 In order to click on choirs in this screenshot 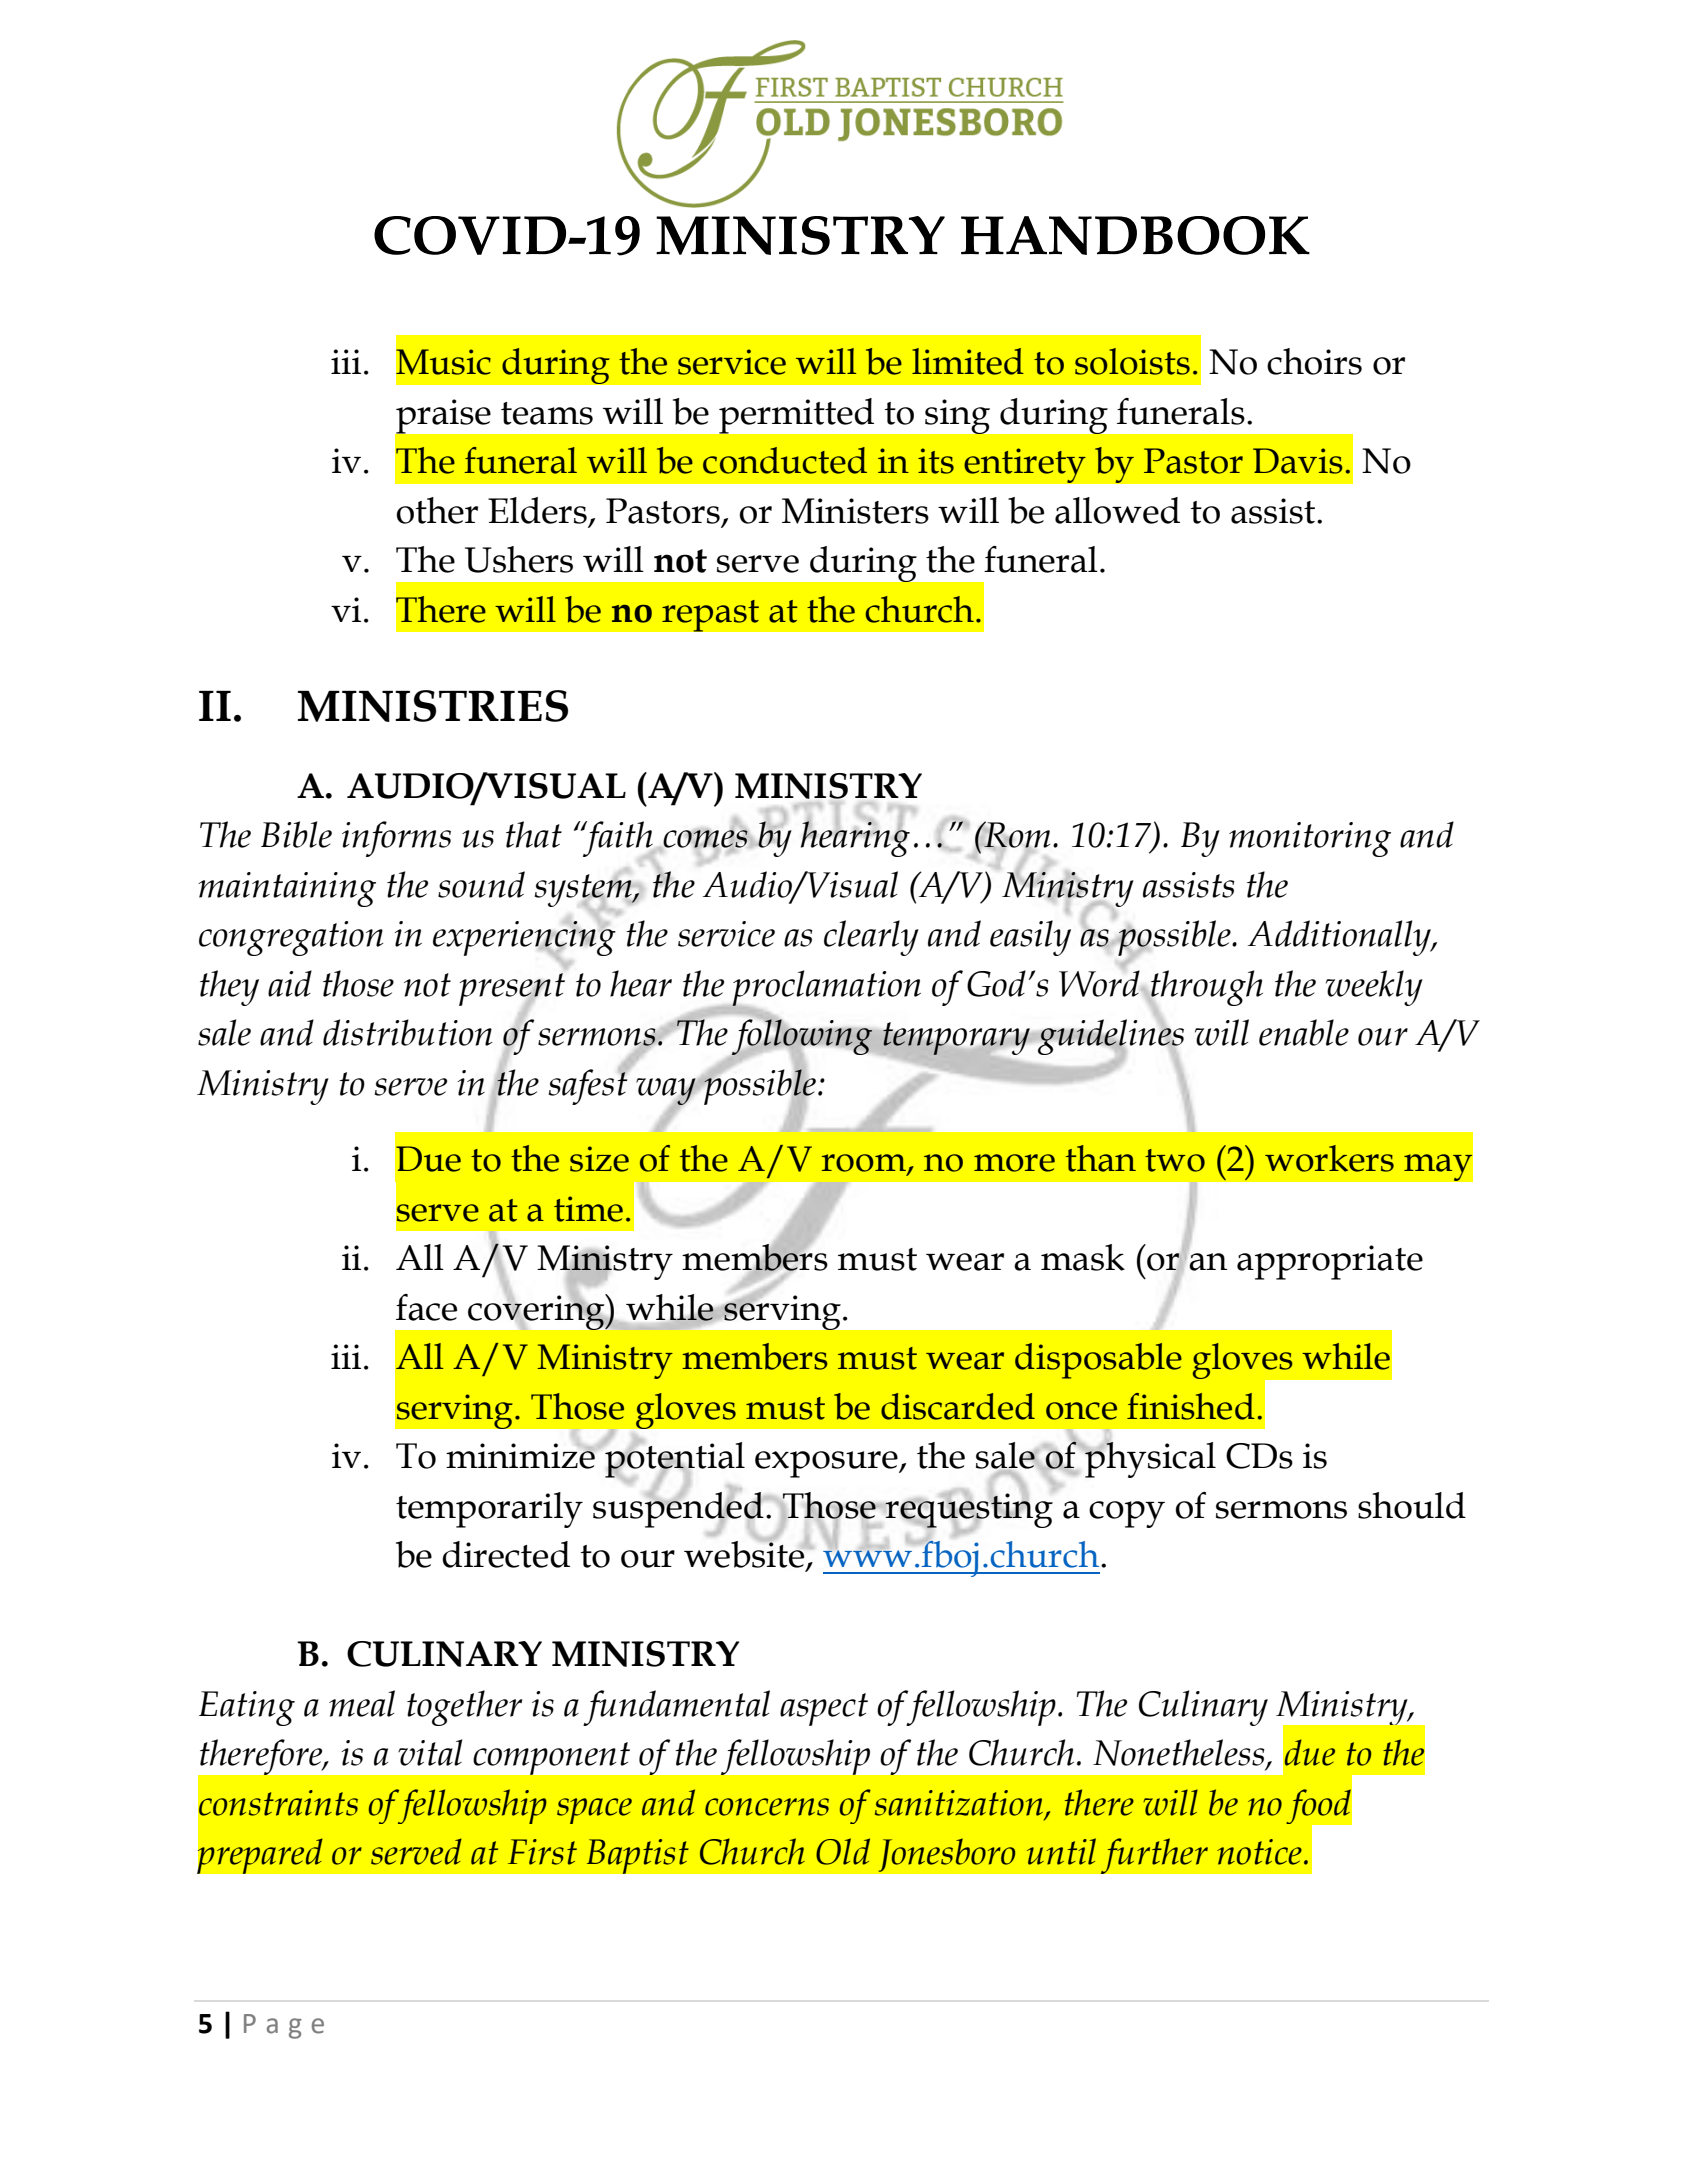, I will do `click(1314, 361)`.
